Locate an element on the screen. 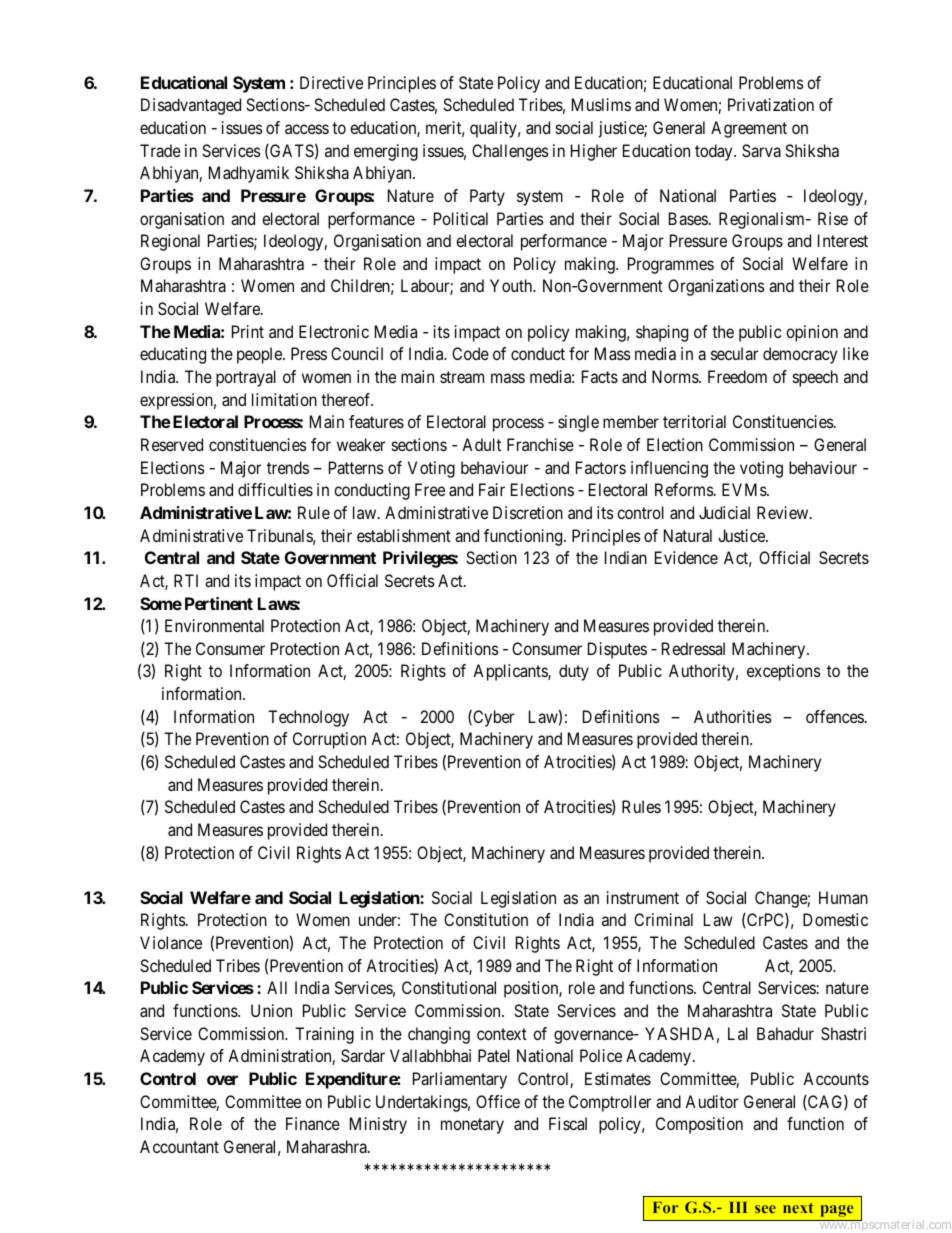  instrument is located at coordinates (643, 897).
